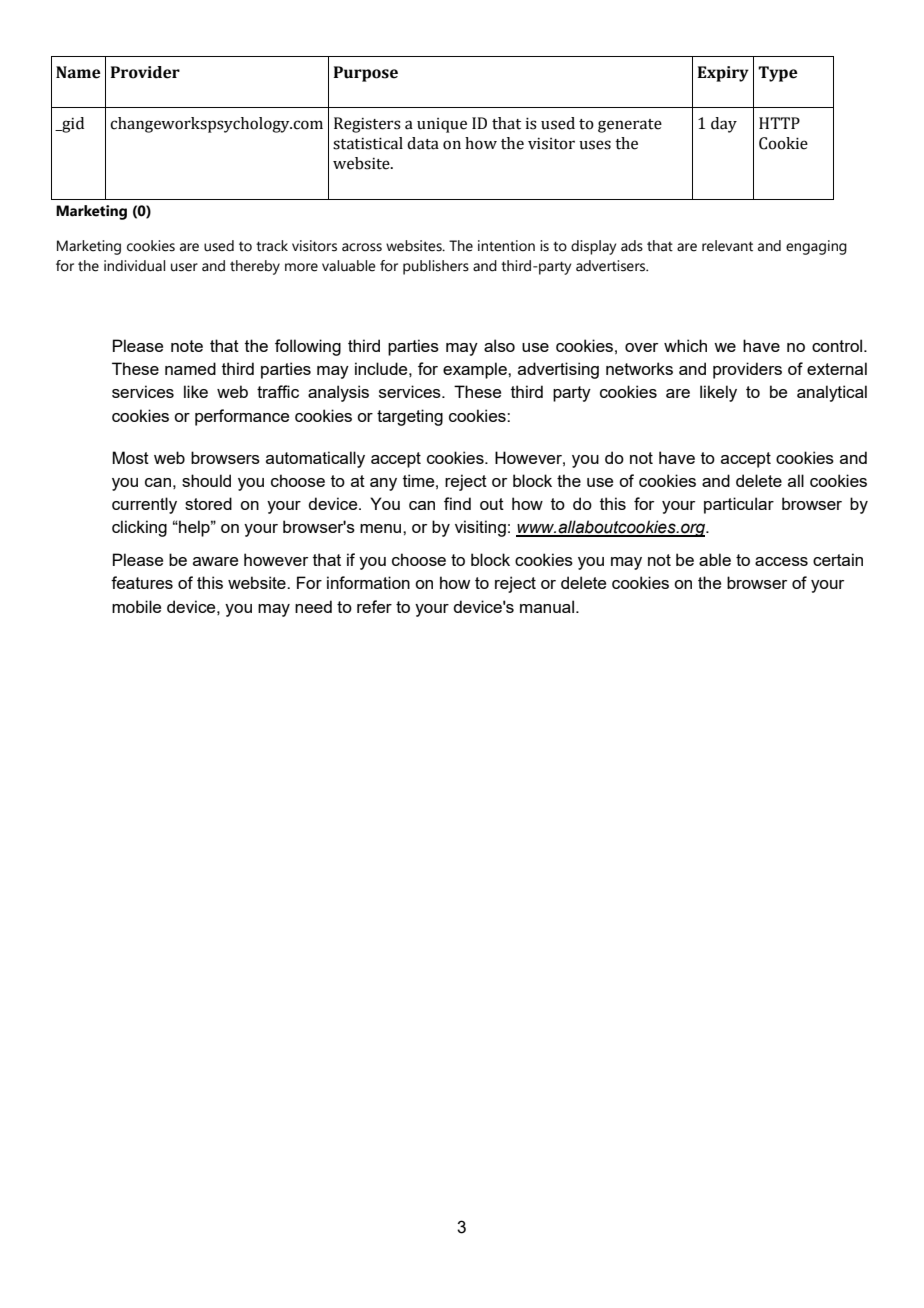 This document has height=1308, width=924. Describe the element at coordinates (832, 393) in the document. I see `analytical` at that location.
